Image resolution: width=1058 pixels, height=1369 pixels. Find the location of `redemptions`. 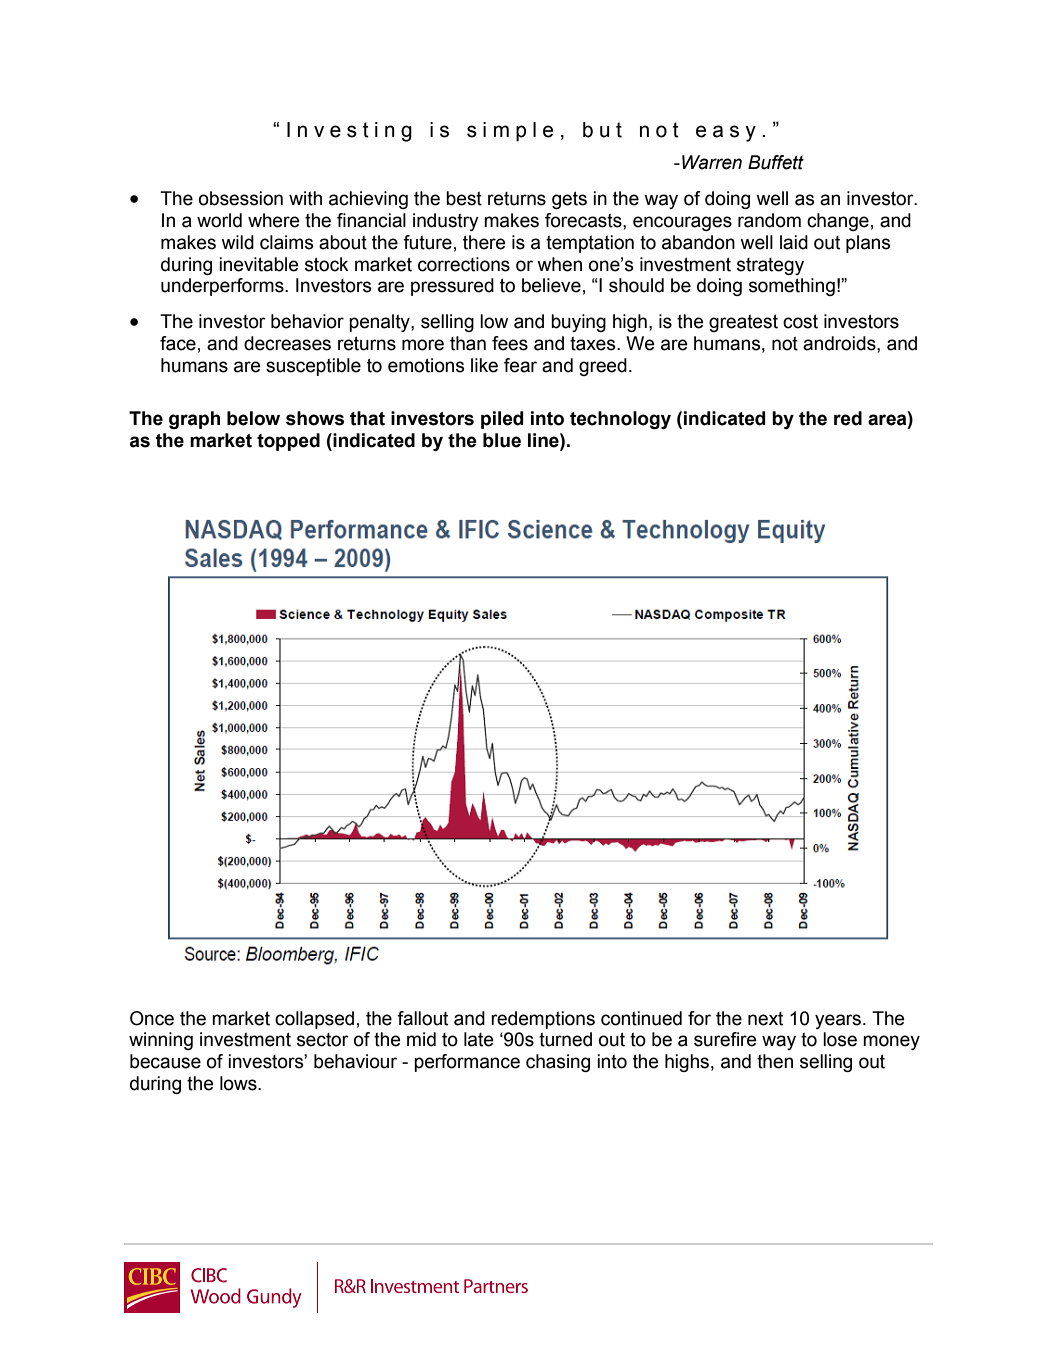

redemptions is located at coordinates (543, 1020).
